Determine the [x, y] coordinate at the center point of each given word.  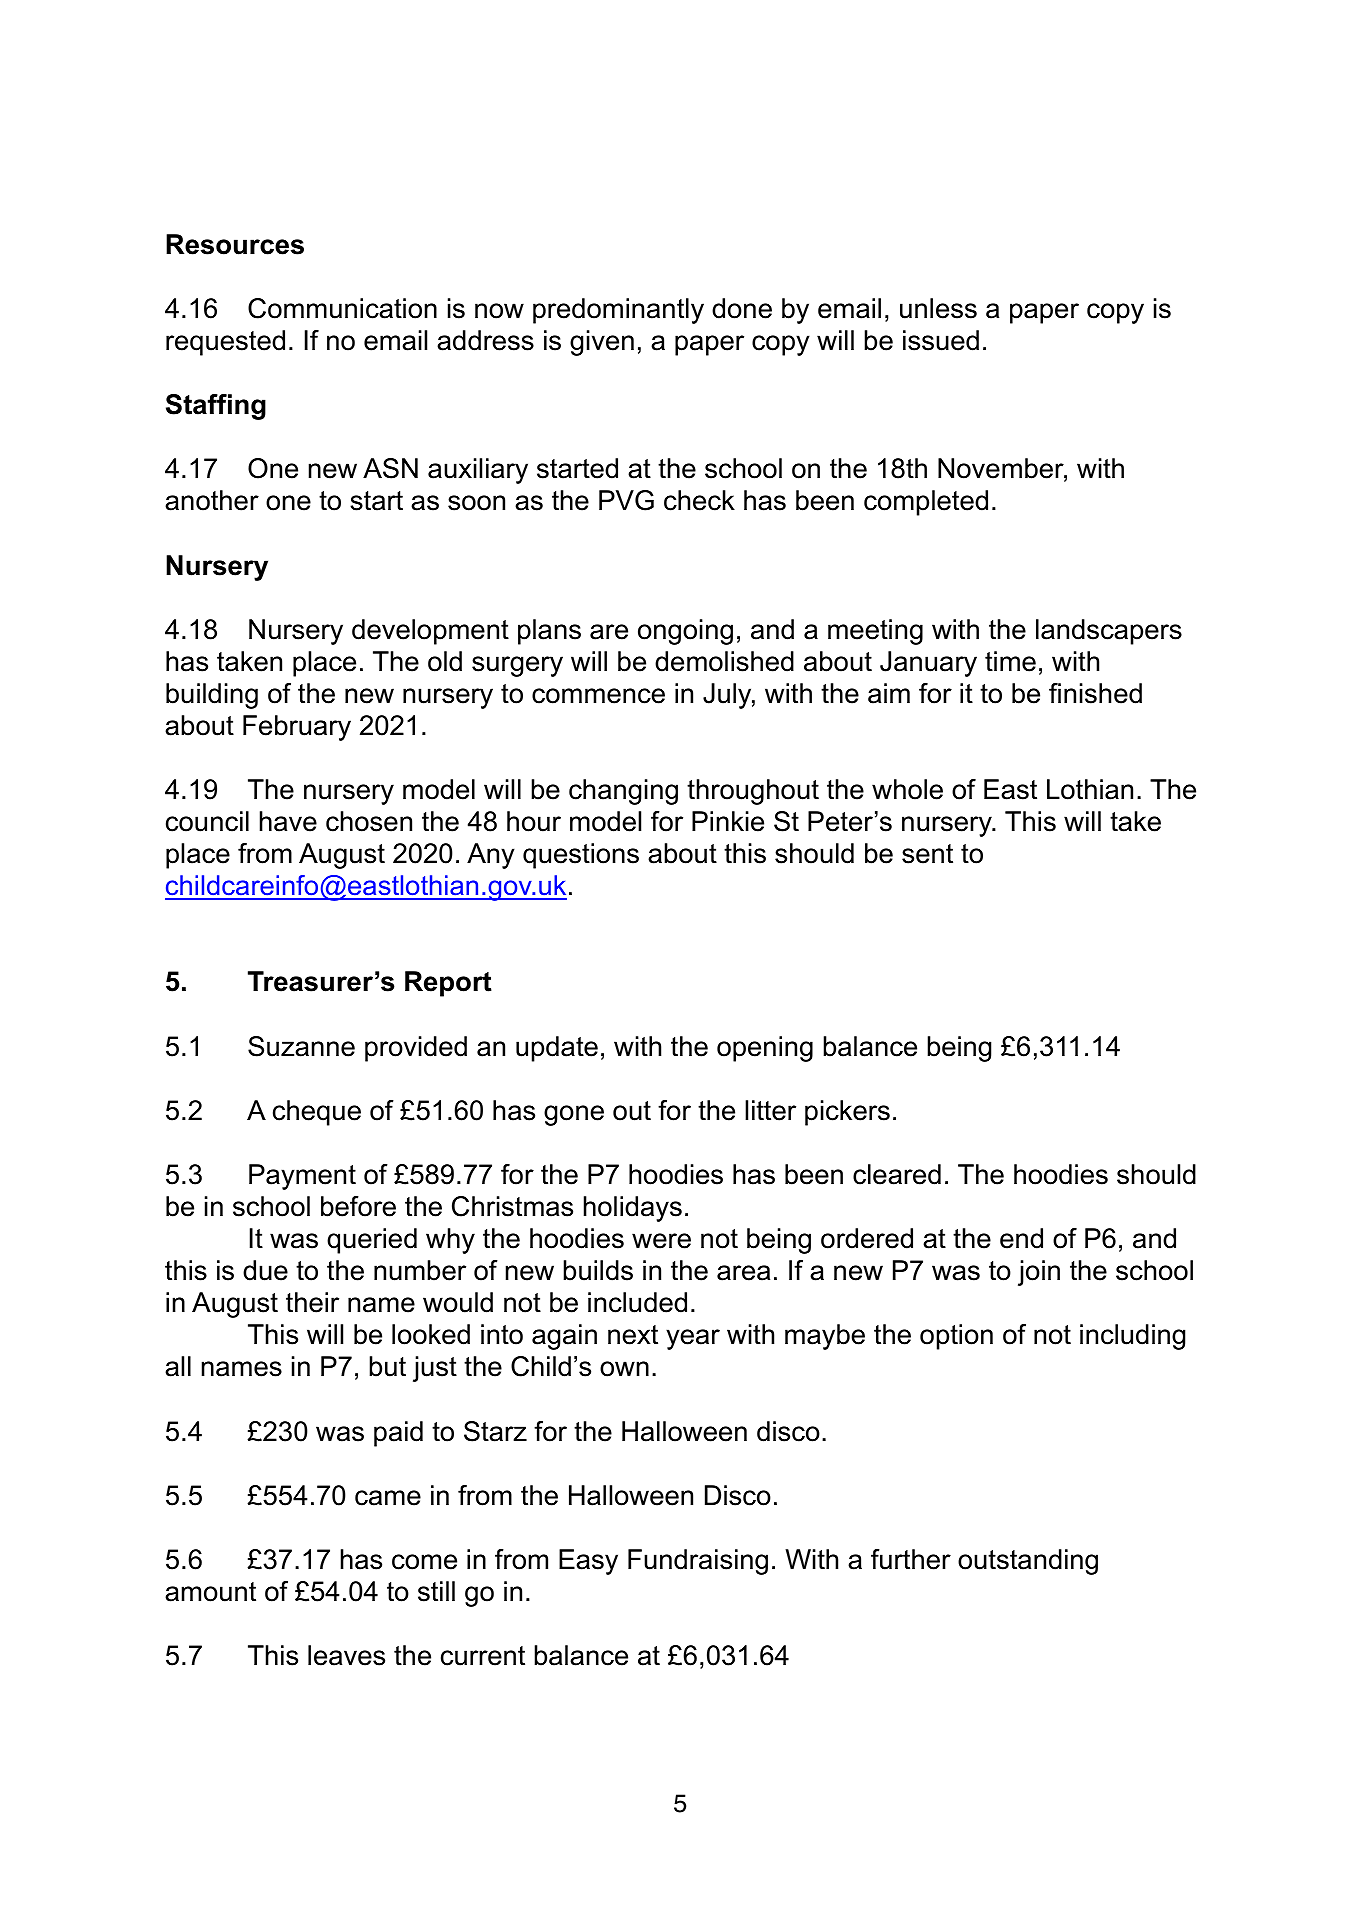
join [1039, 1273]
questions [581, 856]
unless [938, 308]
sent [927, 854]
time [1010, 661]
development [430, 632]
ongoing [685, 632]
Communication [342, 308]
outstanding [1028, 1562]
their [312, 1302]
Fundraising [698, 1562]
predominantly [618, 311]
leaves [346, 1655]
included [637, 1302]
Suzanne [301, 1046]
